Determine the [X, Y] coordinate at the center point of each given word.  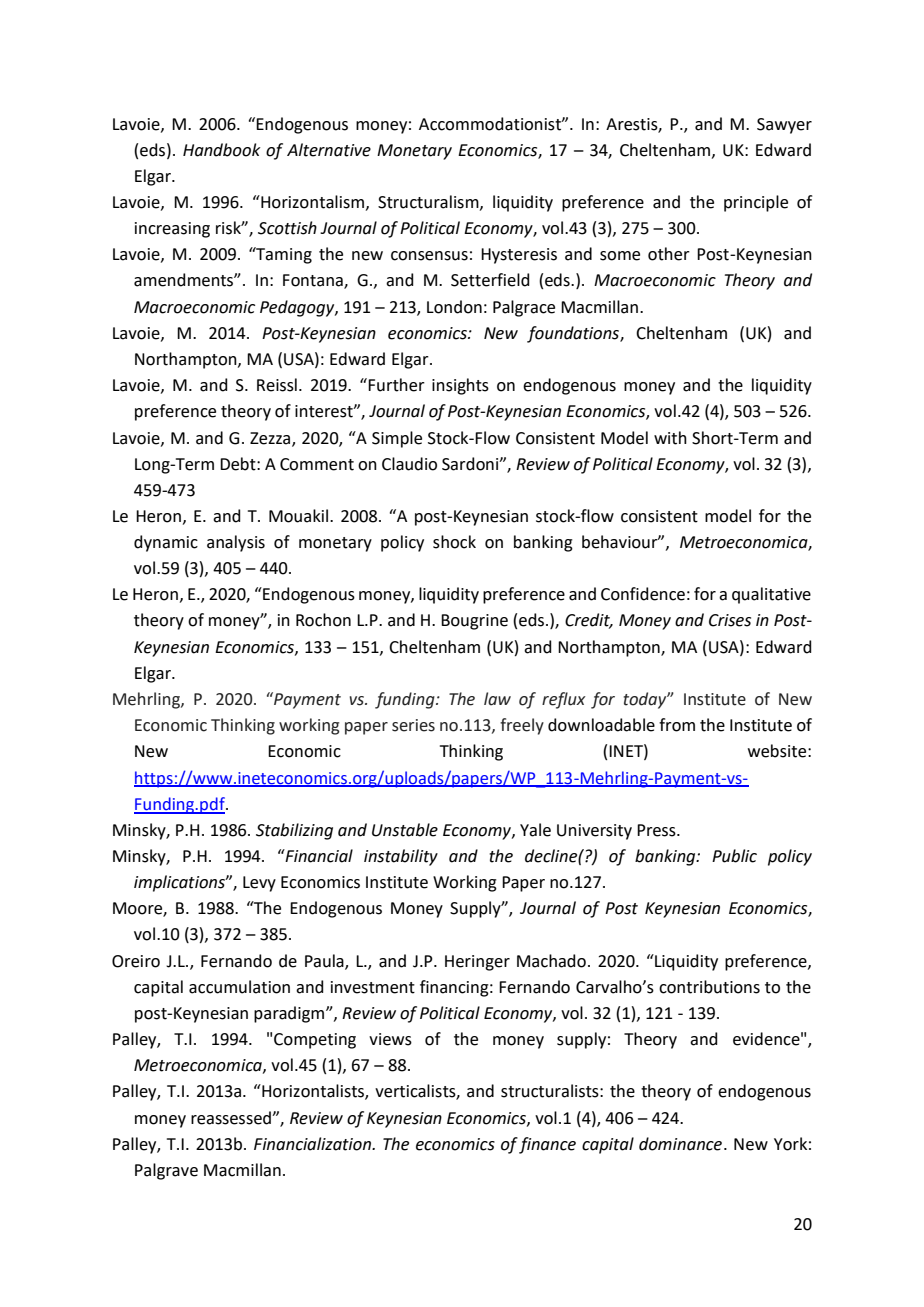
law [497, 699]
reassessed [232, 1118]
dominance [680, 1144]
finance [547, 1145]
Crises [730, 620]
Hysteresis [519, 256]
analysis [236, 543]
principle [756, 203]
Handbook [222, 150]
